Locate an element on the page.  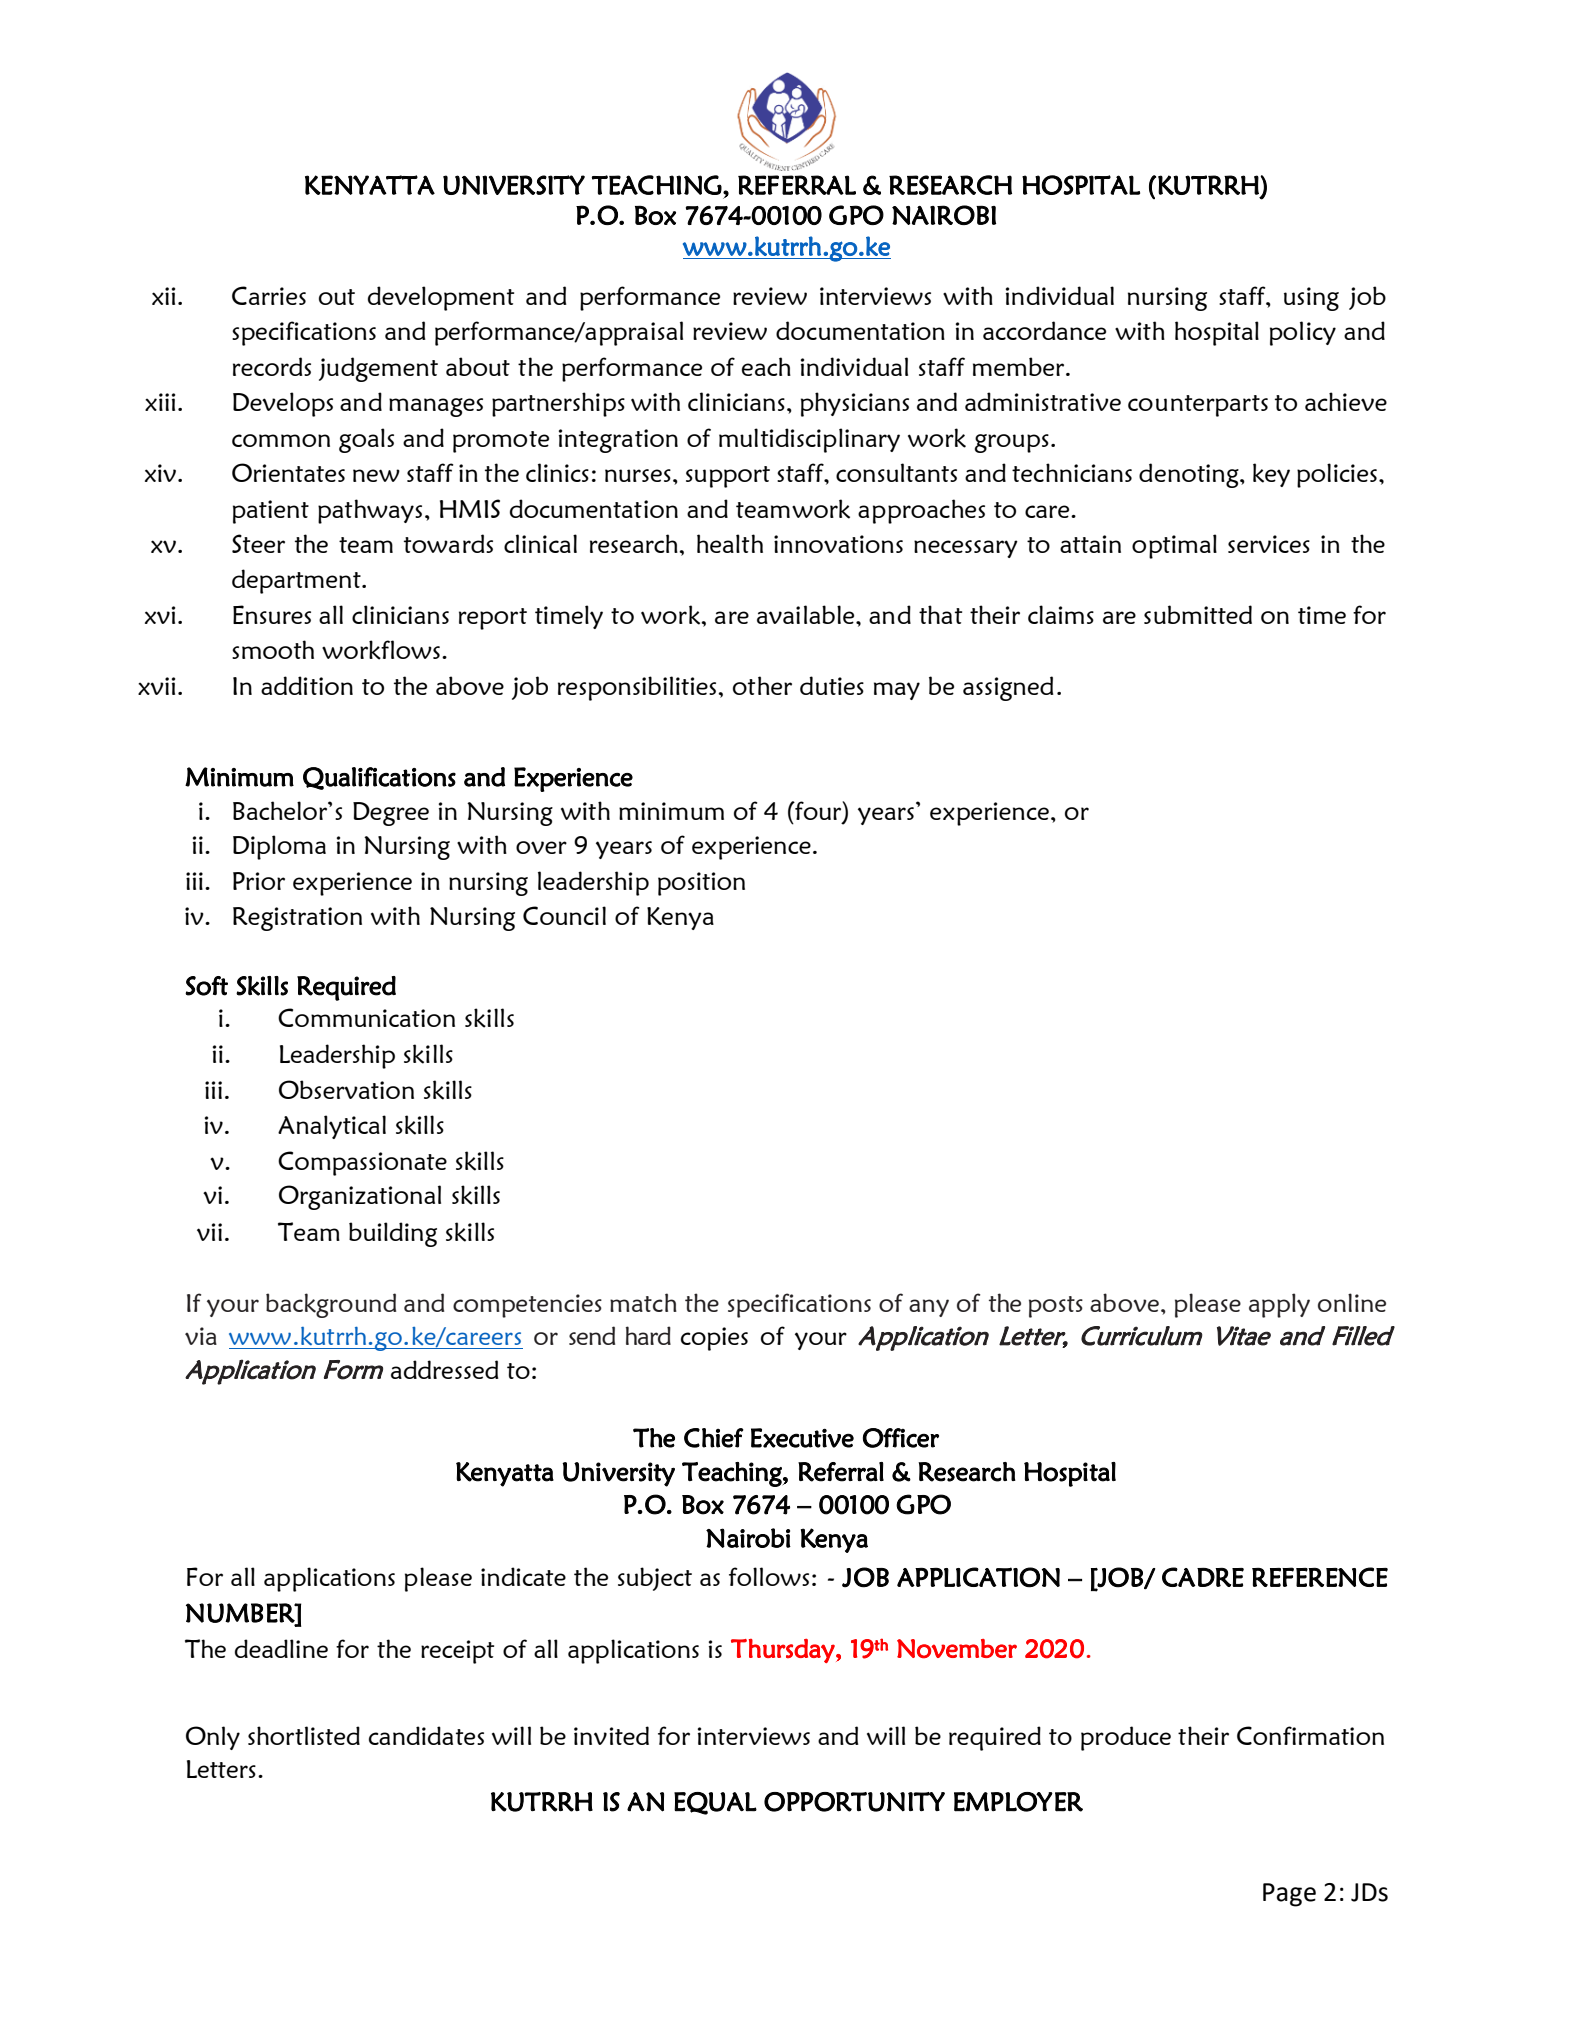
shortlisted is located at coordinates (304, 1735).
